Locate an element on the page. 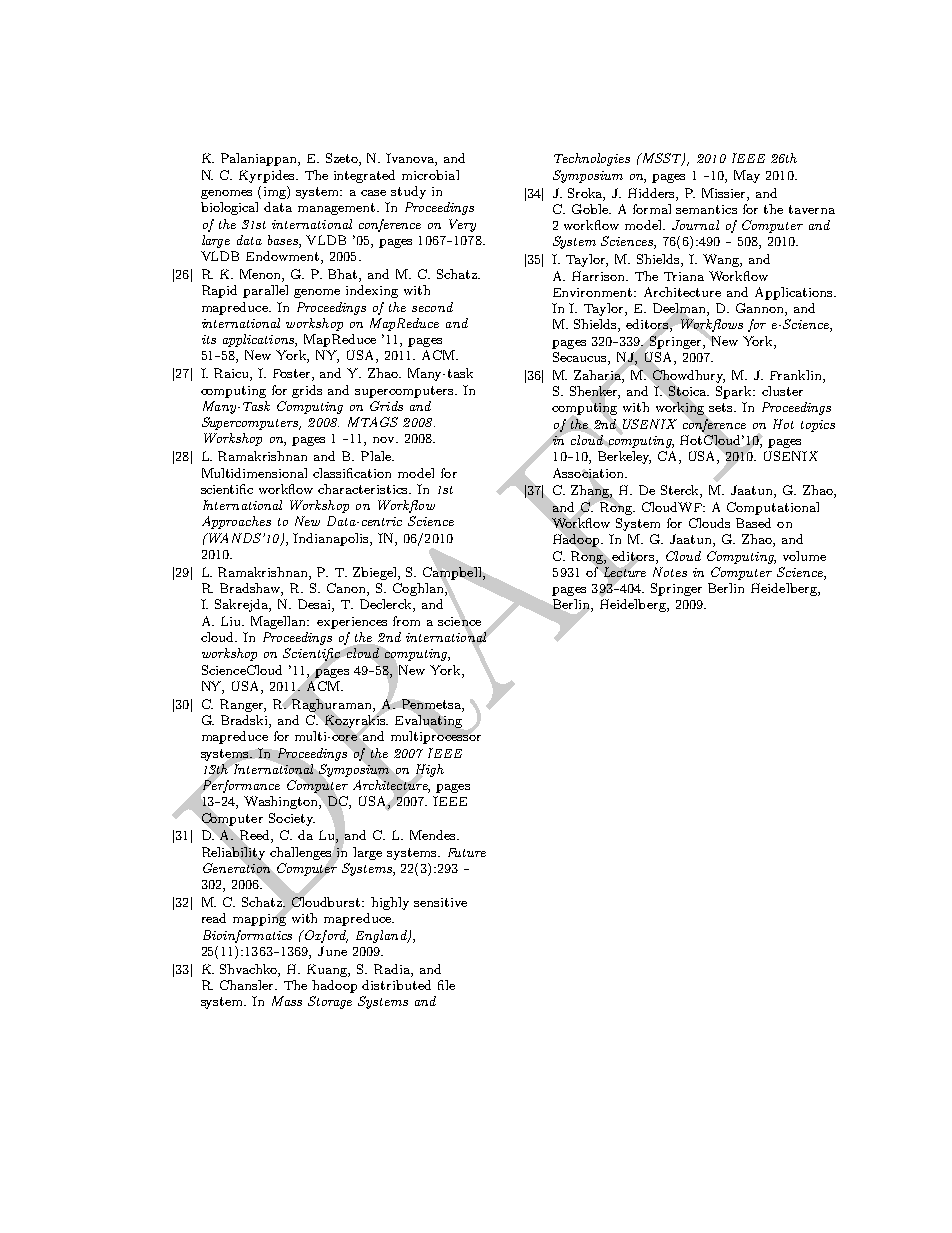 The width and height of the document is (952, 1233). Notes is located at coordinates (670, 572).
